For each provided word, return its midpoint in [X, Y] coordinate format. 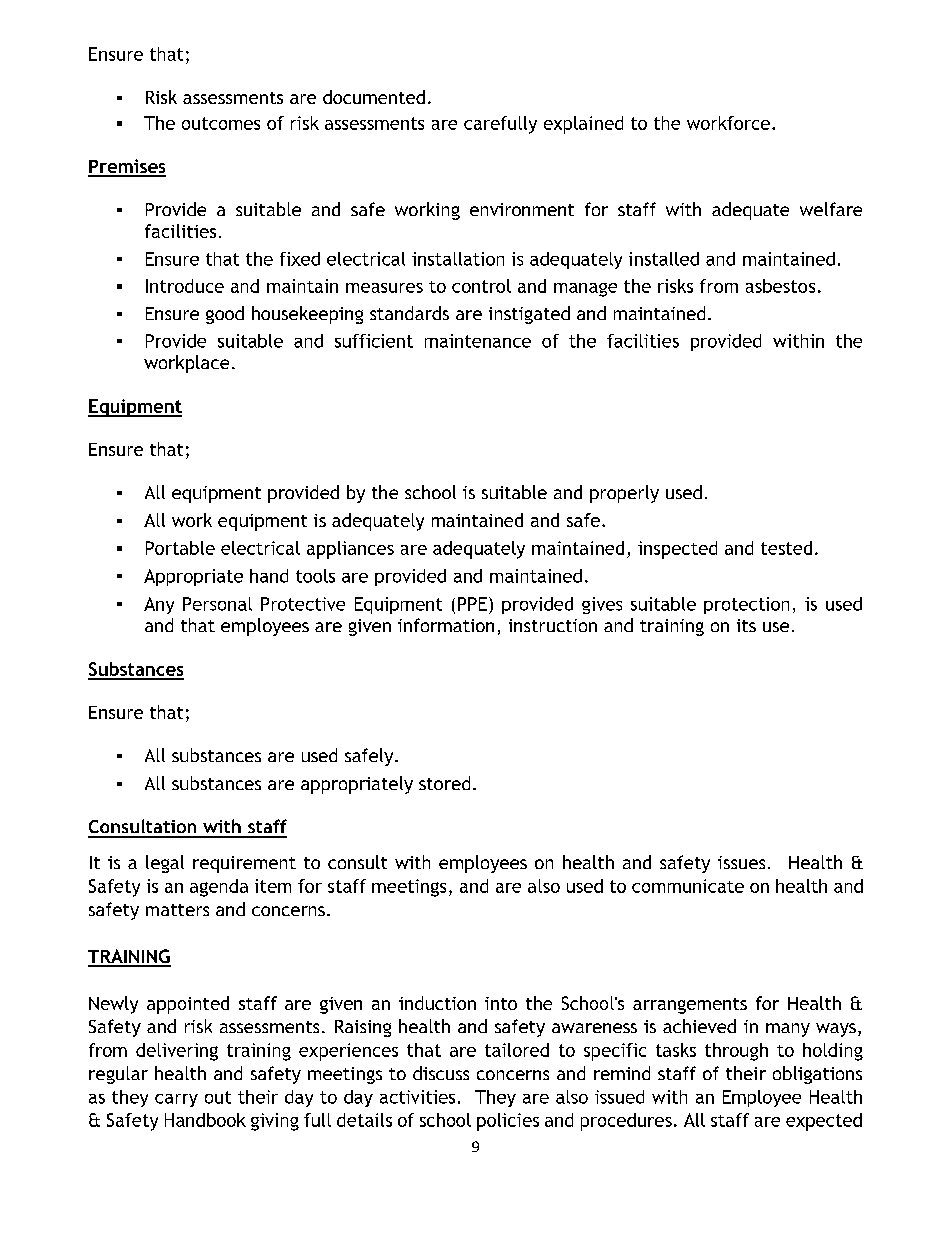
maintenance [478, 341]
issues [741, 862]
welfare [831, 209]
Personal [217, 604]
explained [583, 125]
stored [444, 783]
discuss [441, 1073]
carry [176, 1100]
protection [746, 605]
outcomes [221, 123]
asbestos [780, 286]
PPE [472, 604]
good [225, 315]
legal [165, 864]
